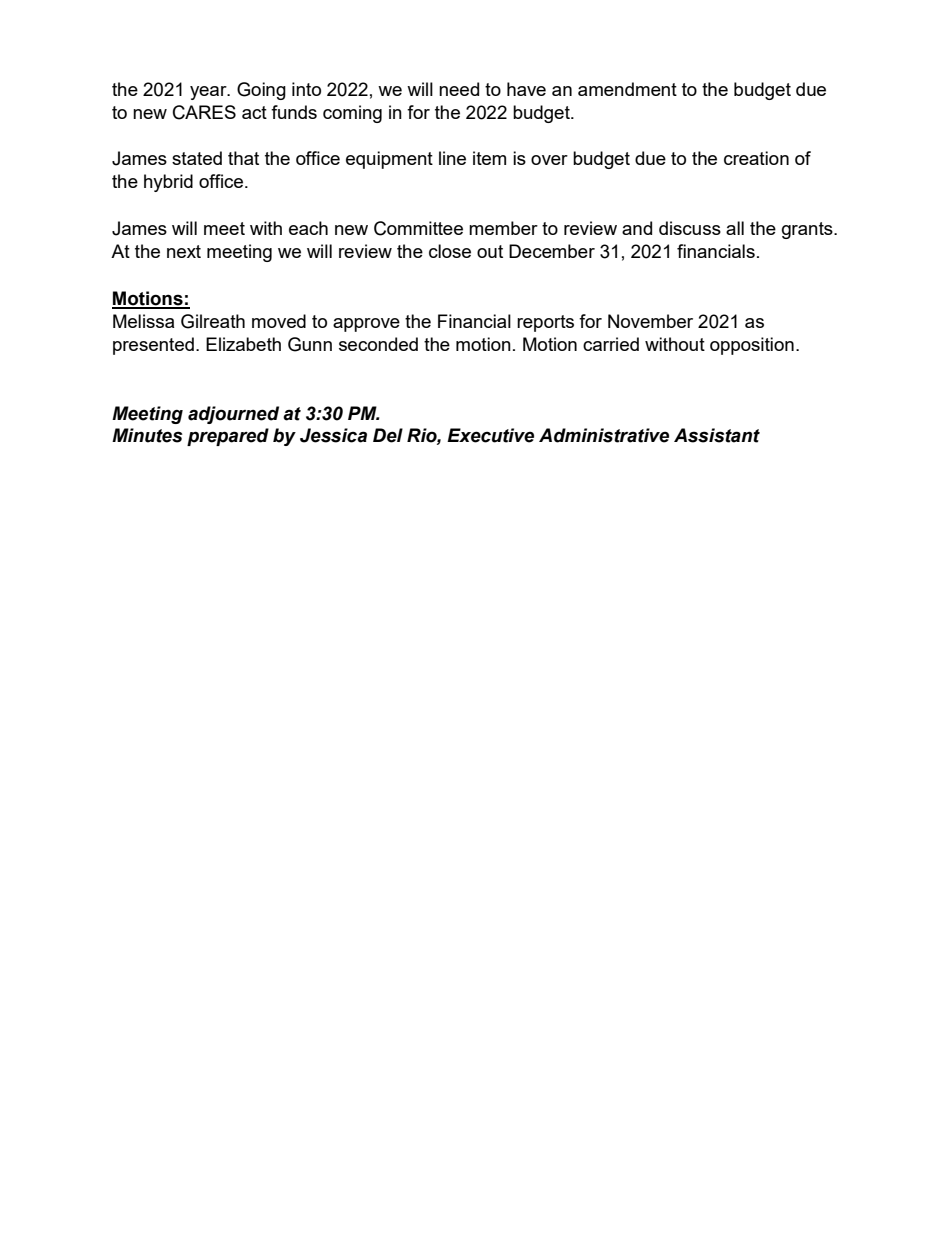 This document has width=952, height=1233. What do you see at coordinates (459, 89) in the document?
I see `need` at bounding box center [459, 89].
